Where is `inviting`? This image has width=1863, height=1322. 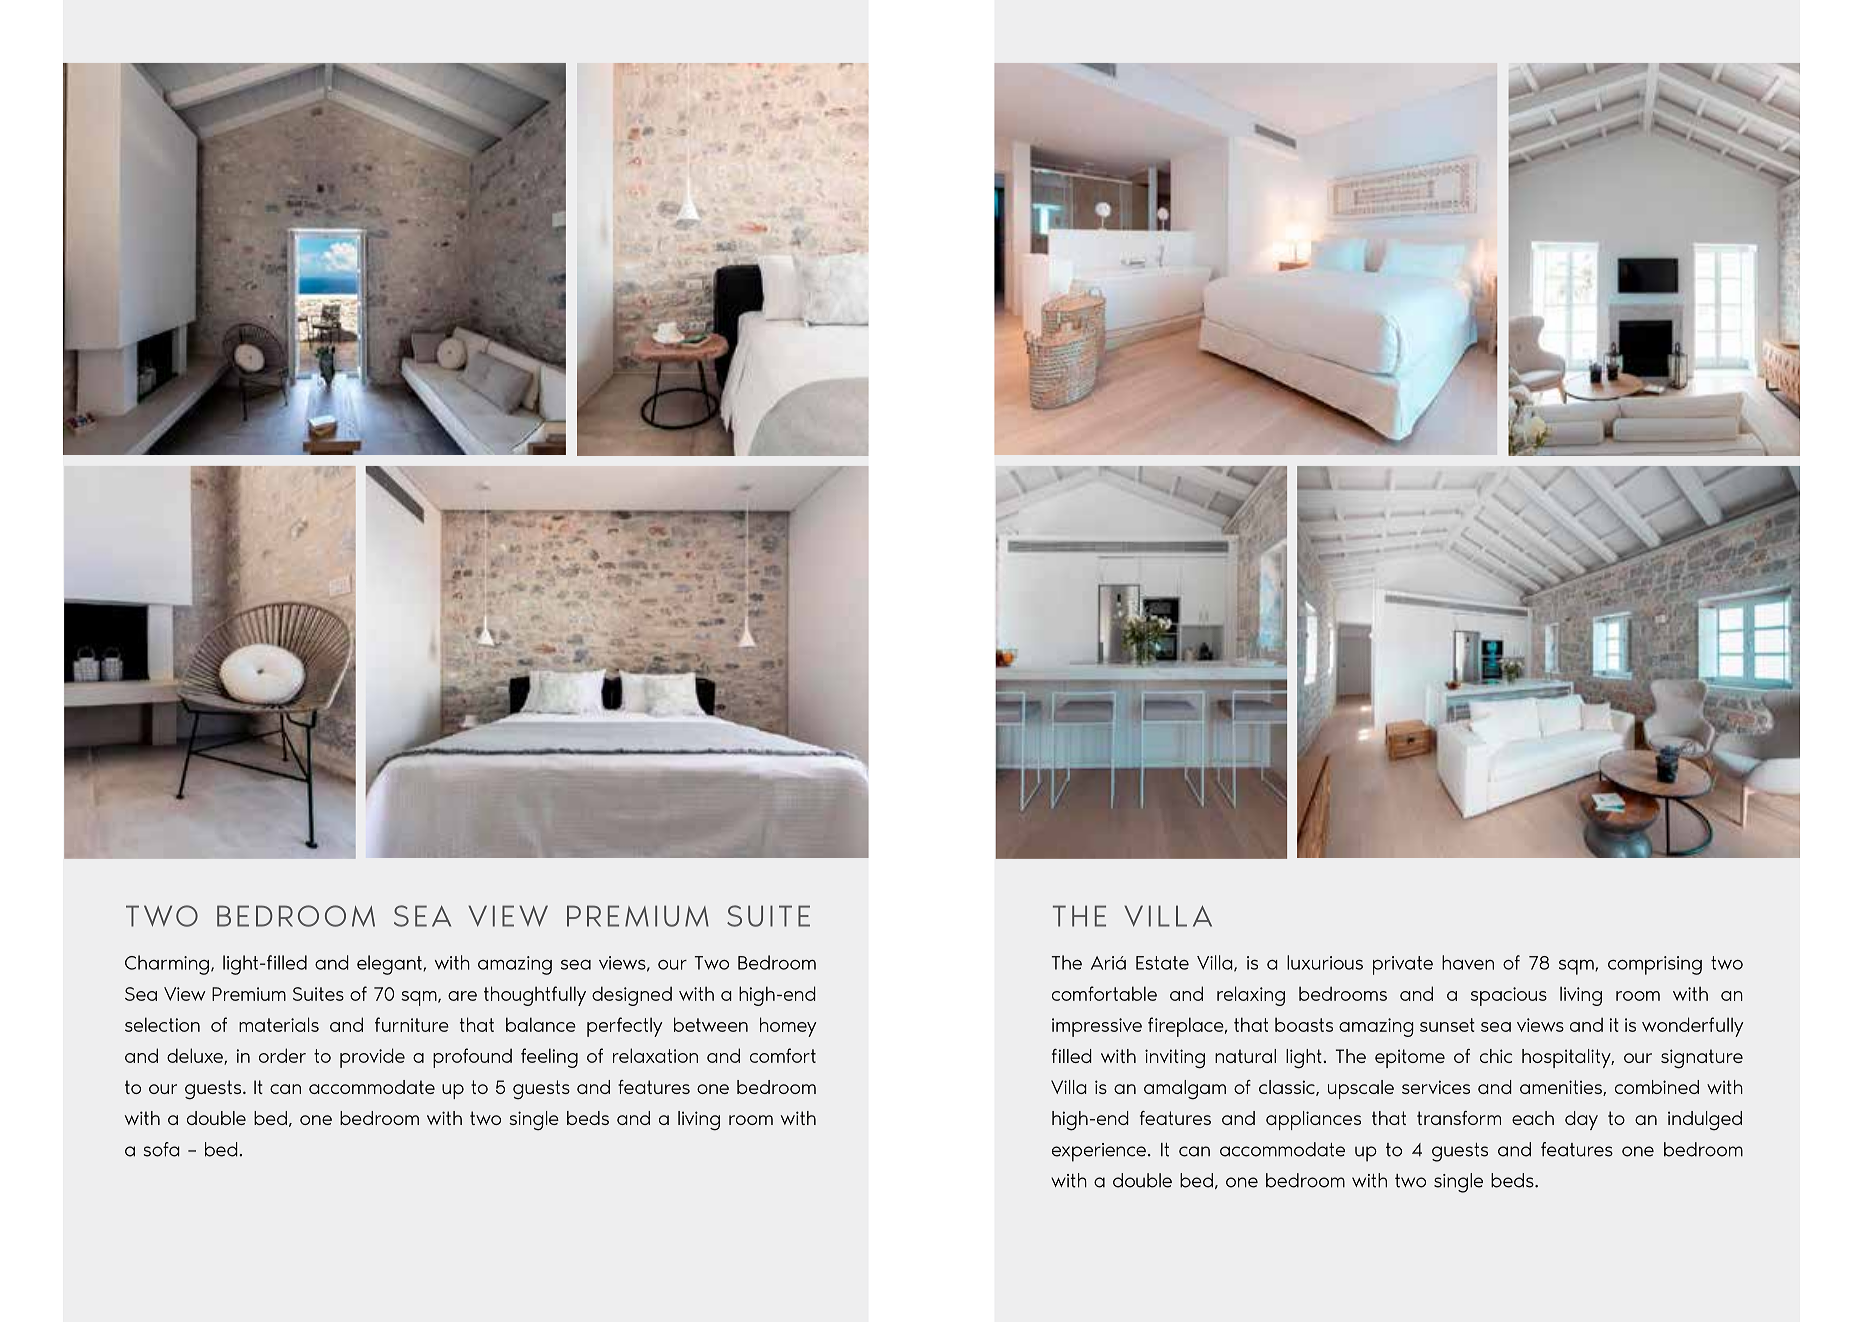
inviting is located at coordinates (1175, 1059).
